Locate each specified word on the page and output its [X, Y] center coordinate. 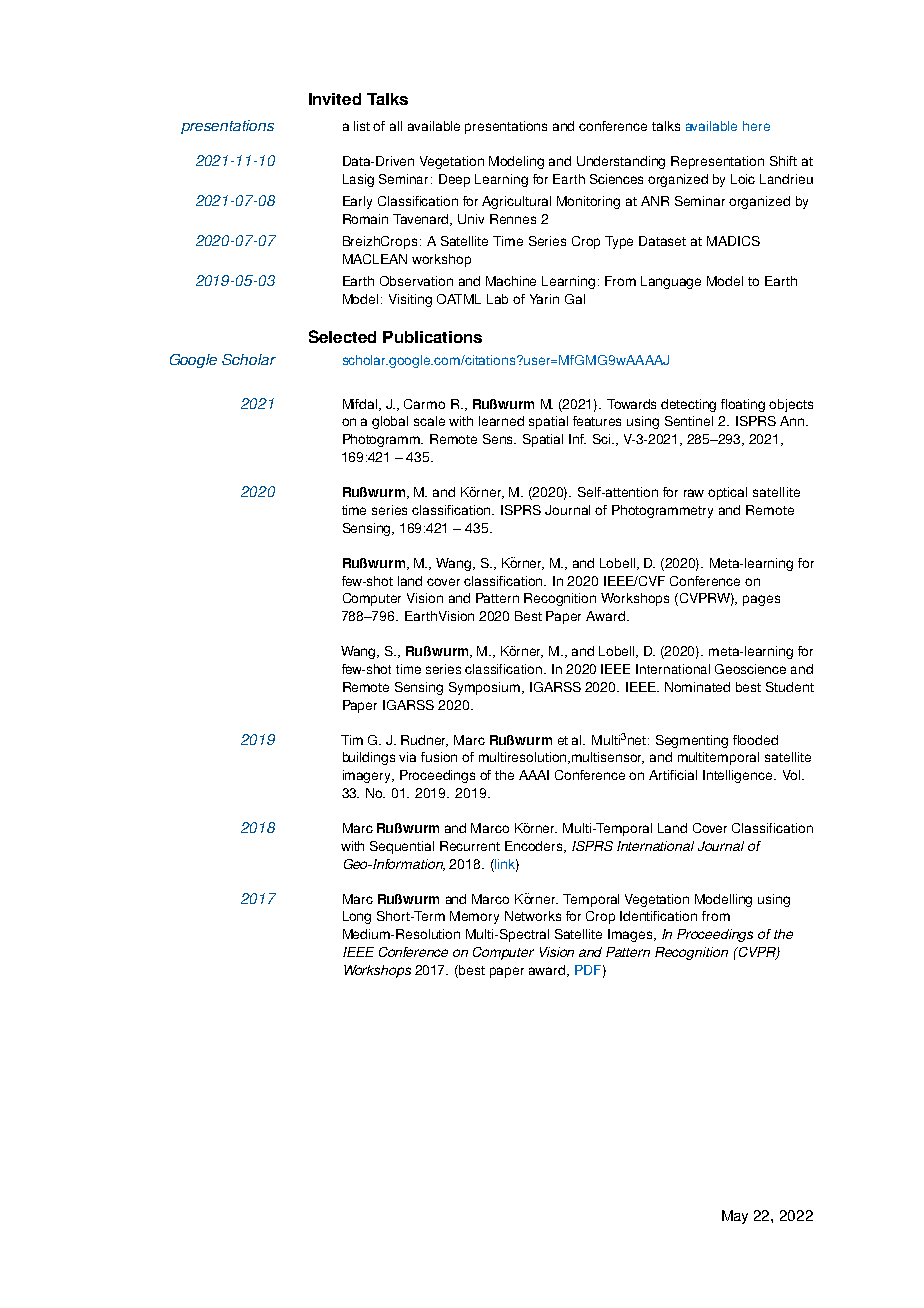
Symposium [486, 688]
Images [631, 935]
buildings [369, 758]
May [735, 1217]
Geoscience [750, 669]
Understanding [621, 162]
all [396, 126]
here [756, 126]
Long [357, 917]
